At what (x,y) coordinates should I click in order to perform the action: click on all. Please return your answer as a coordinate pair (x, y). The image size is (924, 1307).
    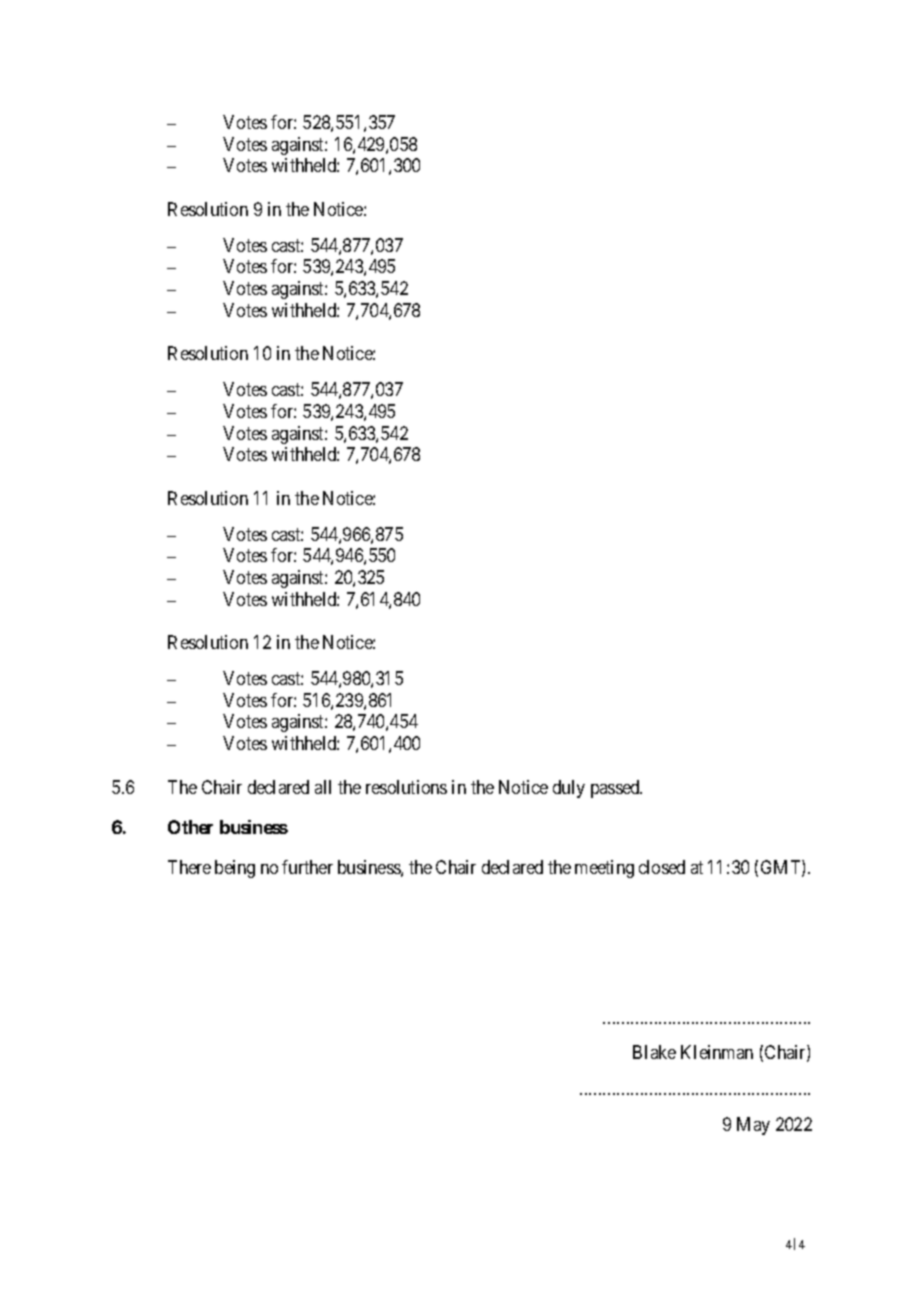
    Looking at the image, I should click on (323, 787).
